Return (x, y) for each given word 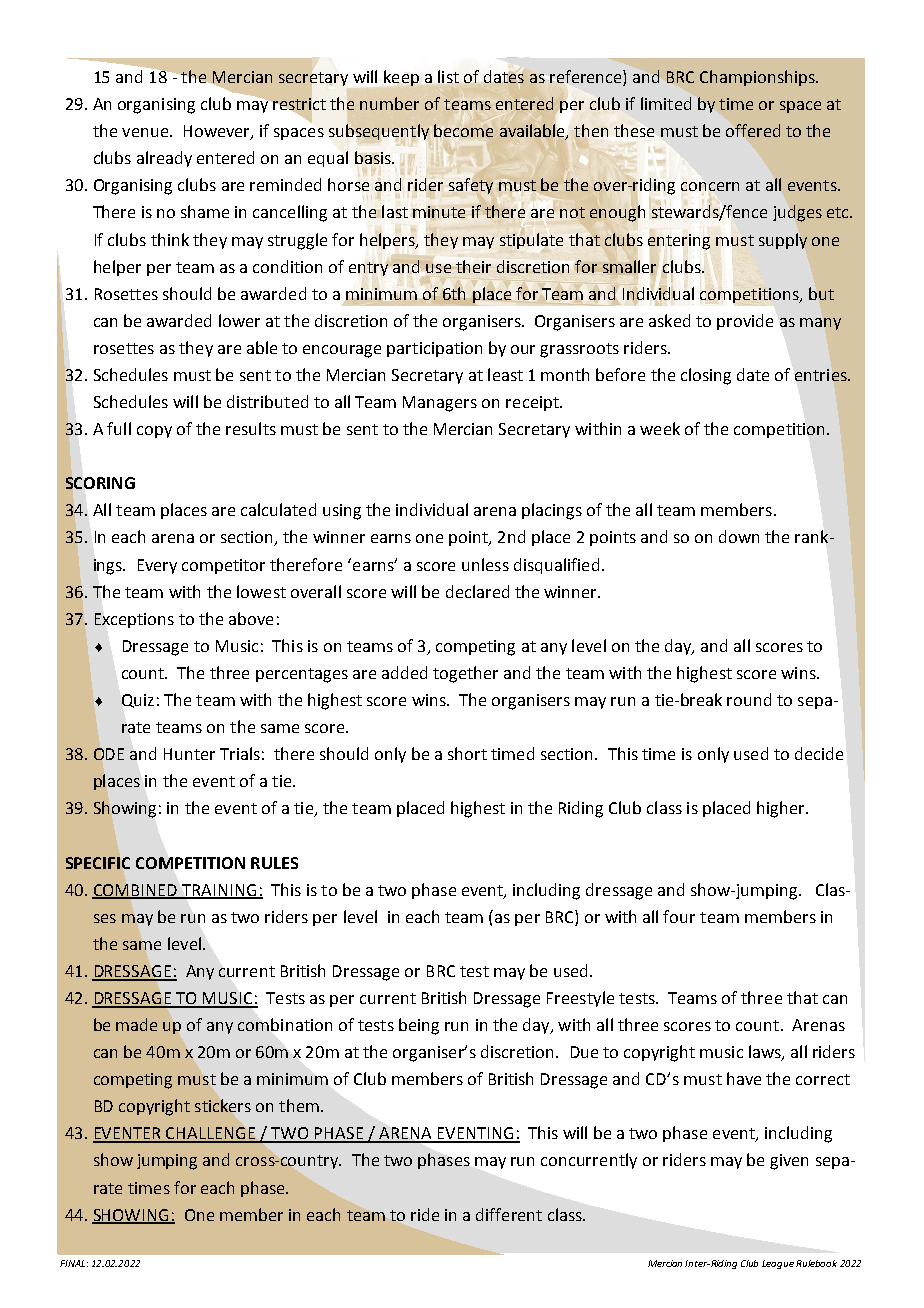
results (251, 428)
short (467, 753)
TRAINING (219, 891)
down (739, 536)
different (509, 1214)
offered (753, 130)
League (778, 1264)
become (463, 130)
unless (485, 564)
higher (782, 809)
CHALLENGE (211, 1134)
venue (145, 132)
